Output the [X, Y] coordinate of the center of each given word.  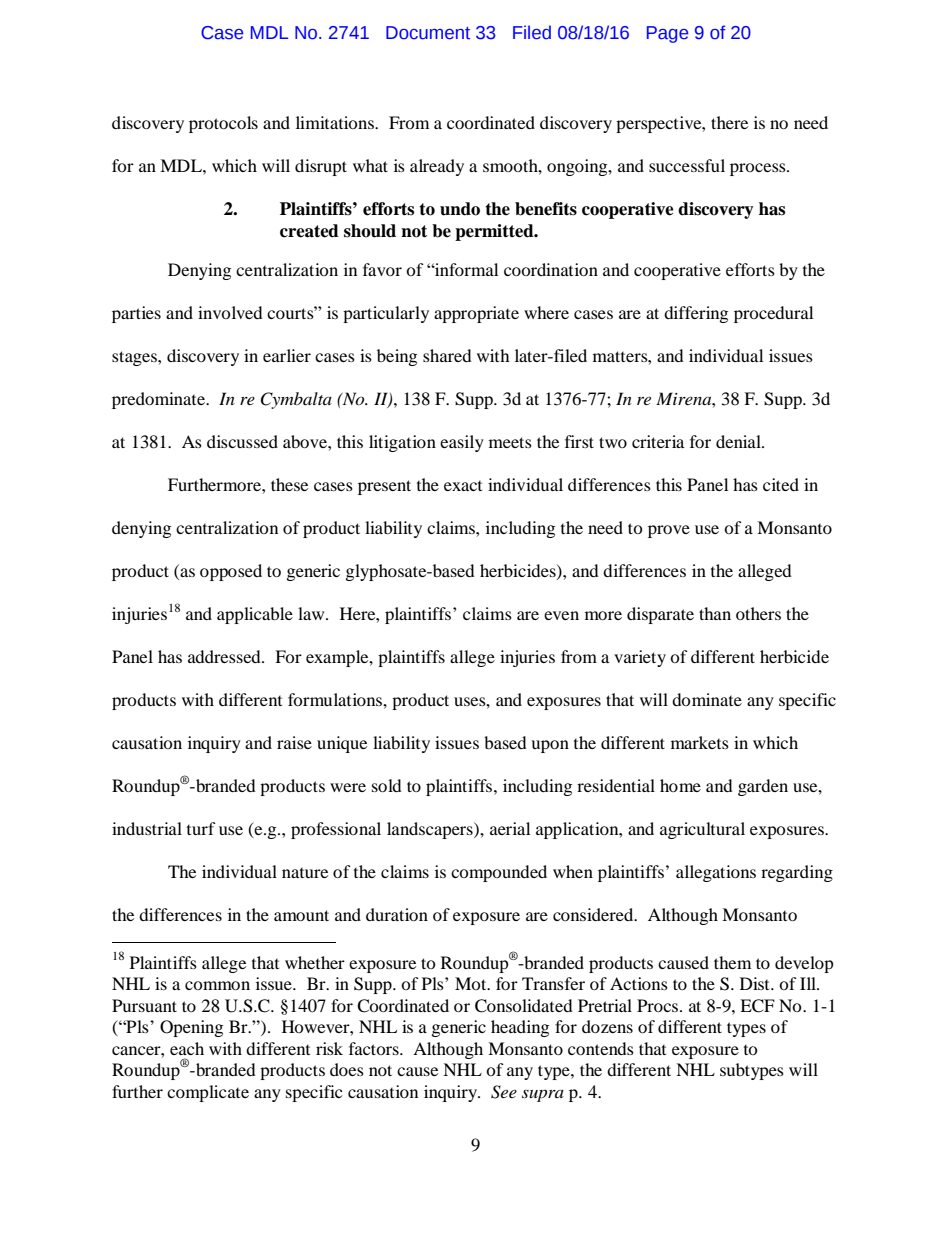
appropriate [476, 314]
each [187, 1048]
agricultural [702, 830]
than [715, 613]
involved [230, 312]
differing [696, 314]
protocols [223, 124]
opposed [231, 572]
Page [667, 34]
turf [201, 828]
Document [428, 33]
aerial [510, 828]
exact [463, 486]
